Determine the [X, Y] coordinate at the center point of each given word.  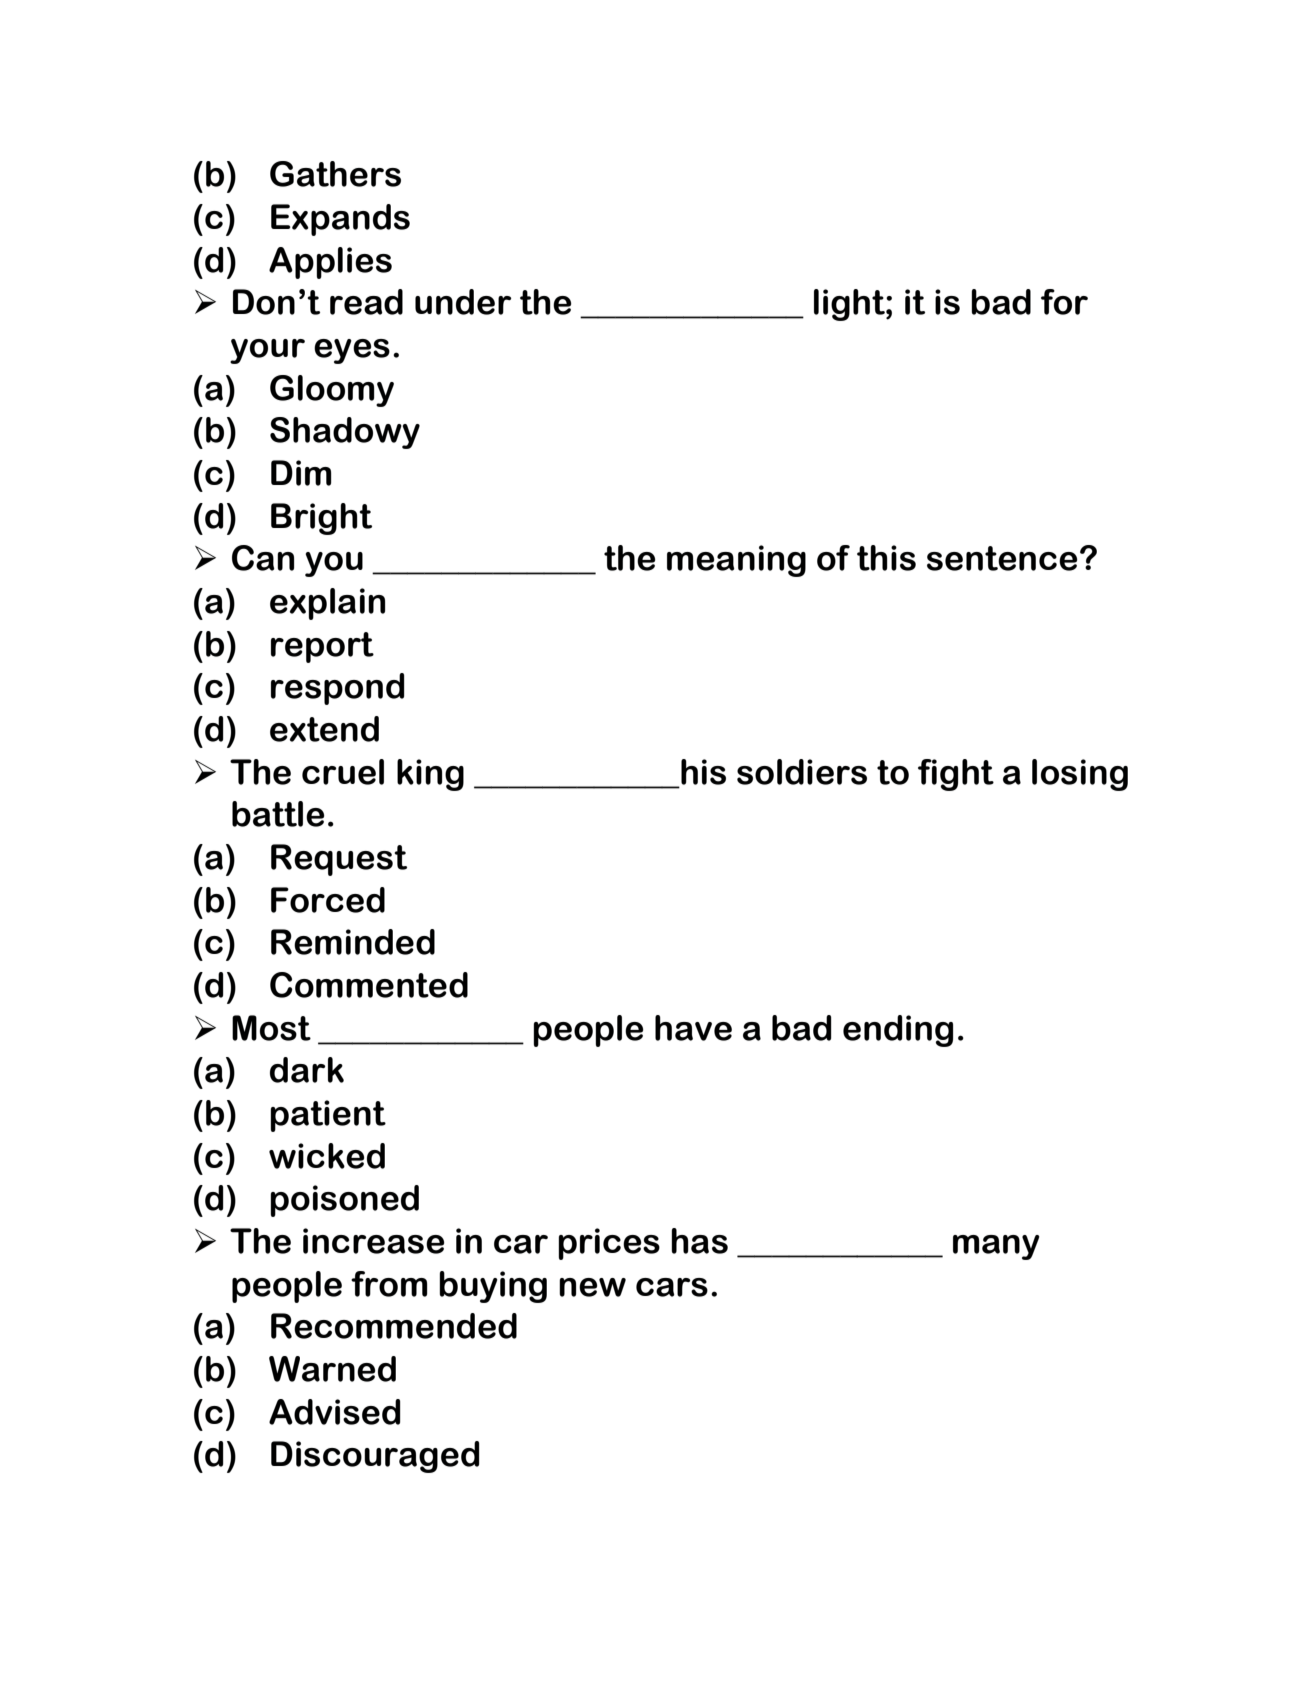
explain [327, 604]
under [463, 302]
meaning [736, 561]
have [693, 1028]
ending [898, 1031]
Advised [335, 1412]
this [886, 558]
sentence [1002, 558]
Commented [369, 985]
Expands [340, 220]
